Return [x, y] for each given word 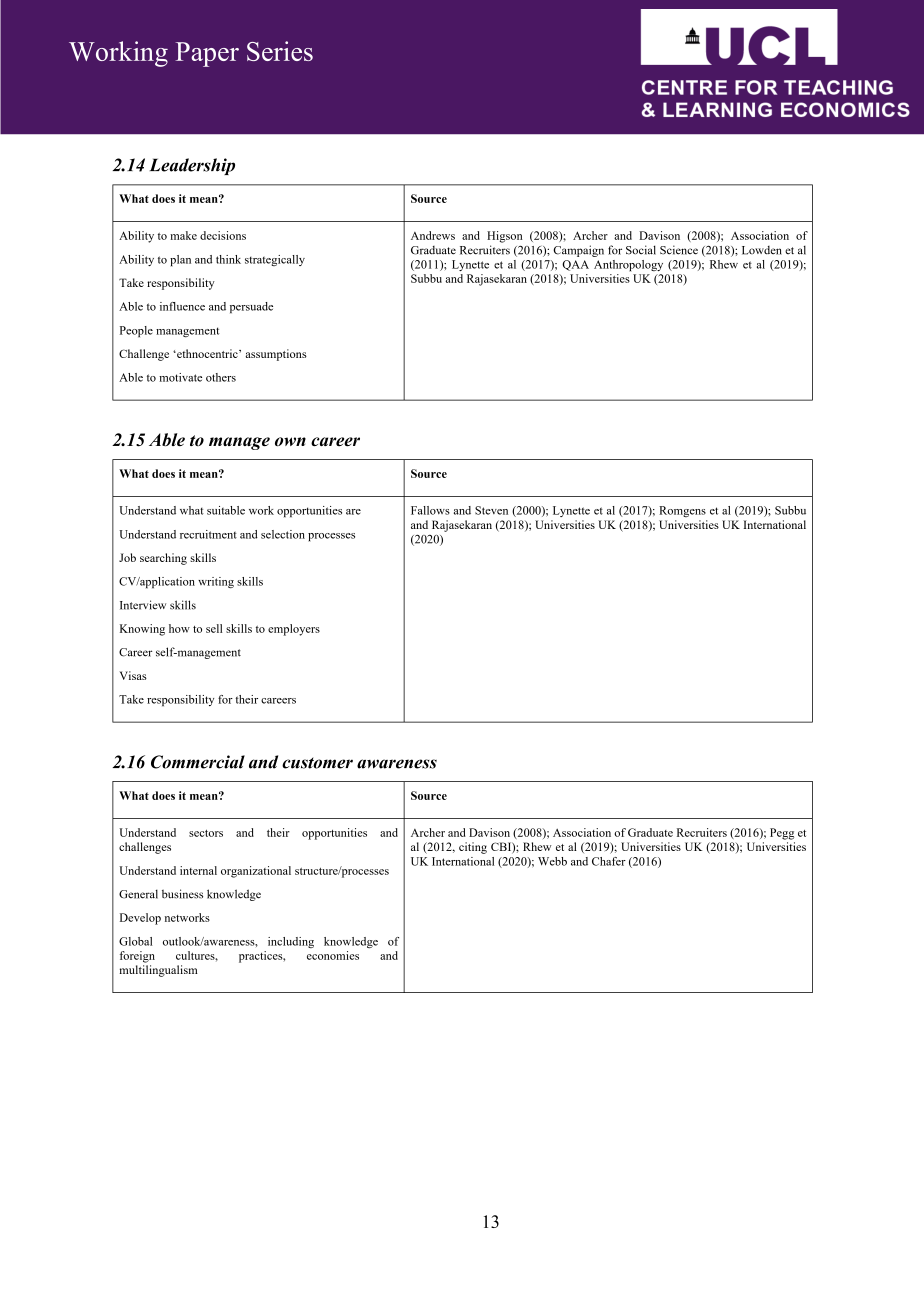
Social [641, 250]
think [228, 259]
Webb [552, 861]
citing [473, 848]
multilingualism [159, 971]
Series [280, 51]
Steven [491, 510]
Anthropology [628, 266]
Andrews [433, 235]
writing [216, 582]
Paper [207, 54]
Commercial [198, 762]
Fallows [430, 510]
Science [679, 250]
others [221, 377]
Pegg [782, 834]
